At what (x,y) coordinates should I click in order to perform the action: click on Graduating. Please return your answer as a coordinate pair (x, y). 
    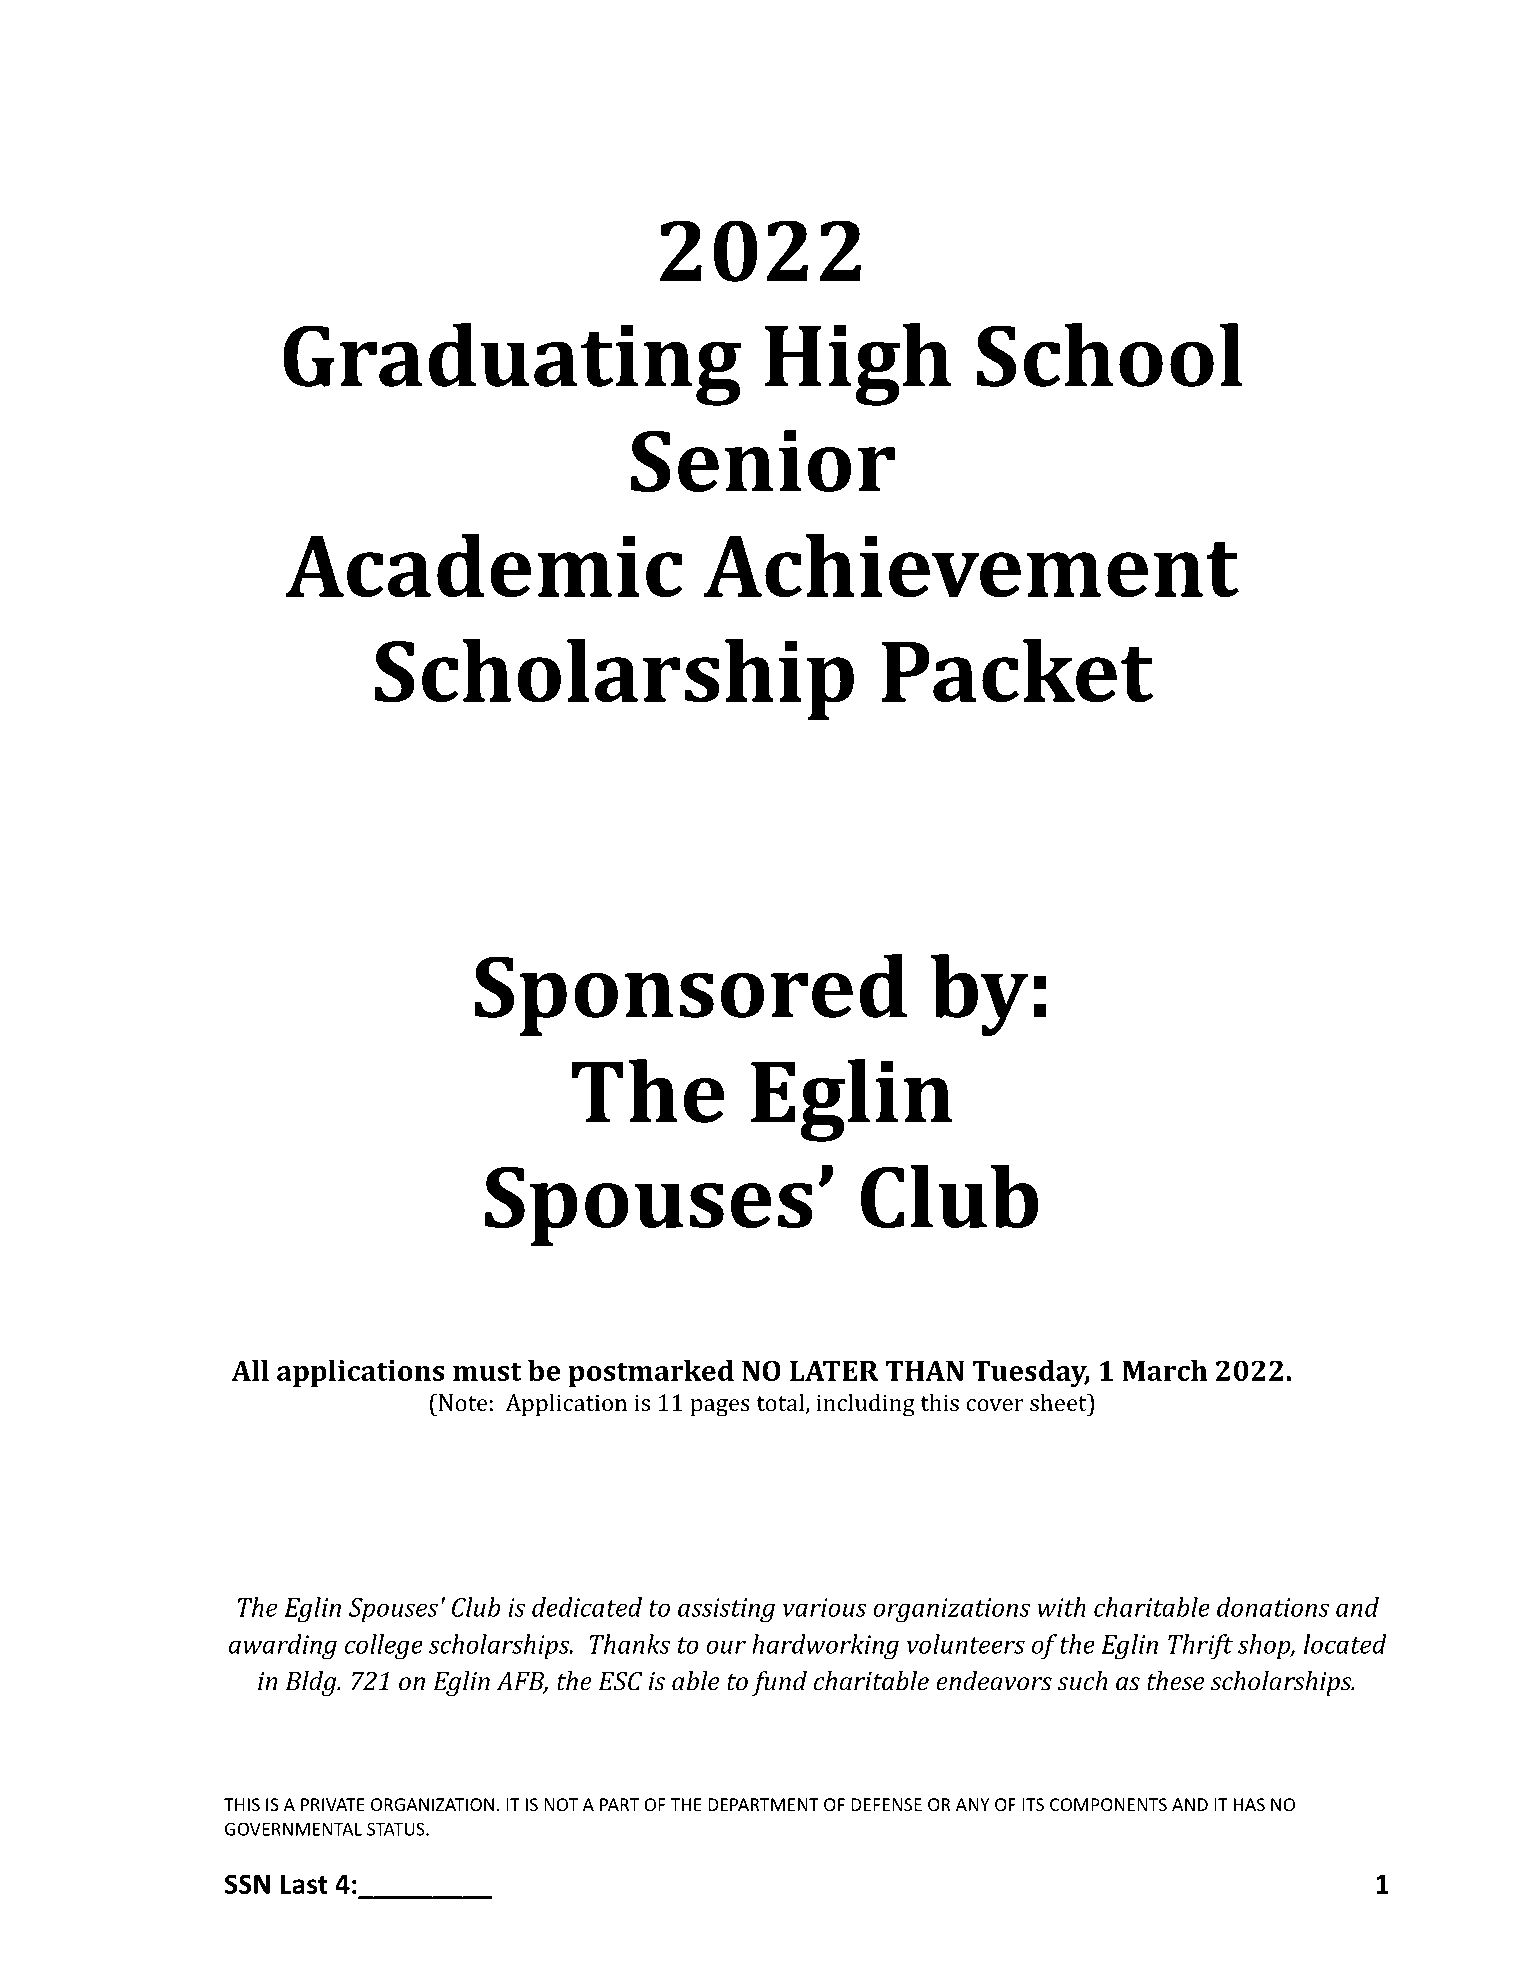
    Looking at the image, I should click on (512, 364).
